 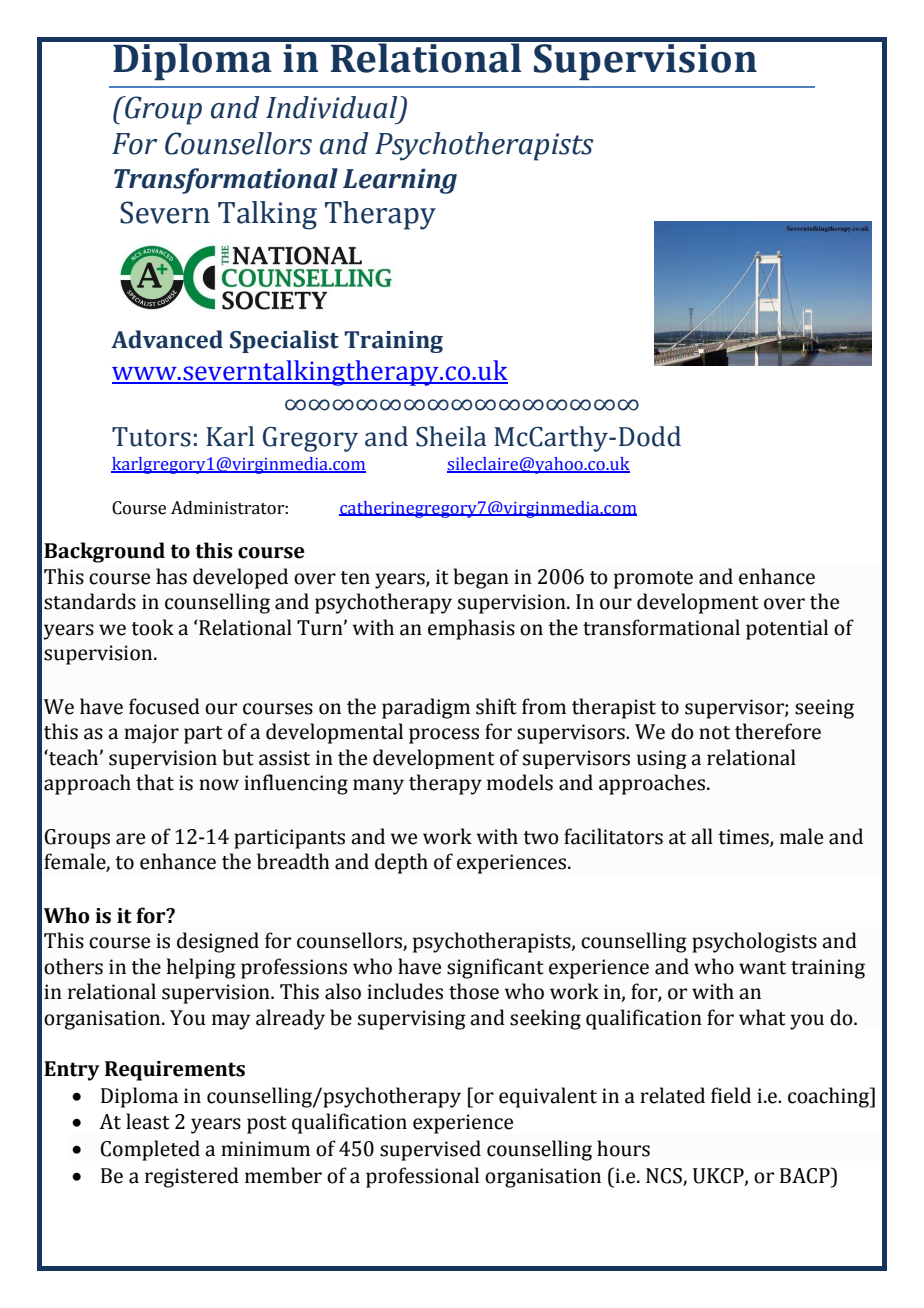 I want to click on supervised, so click(x=430, y=1150).
